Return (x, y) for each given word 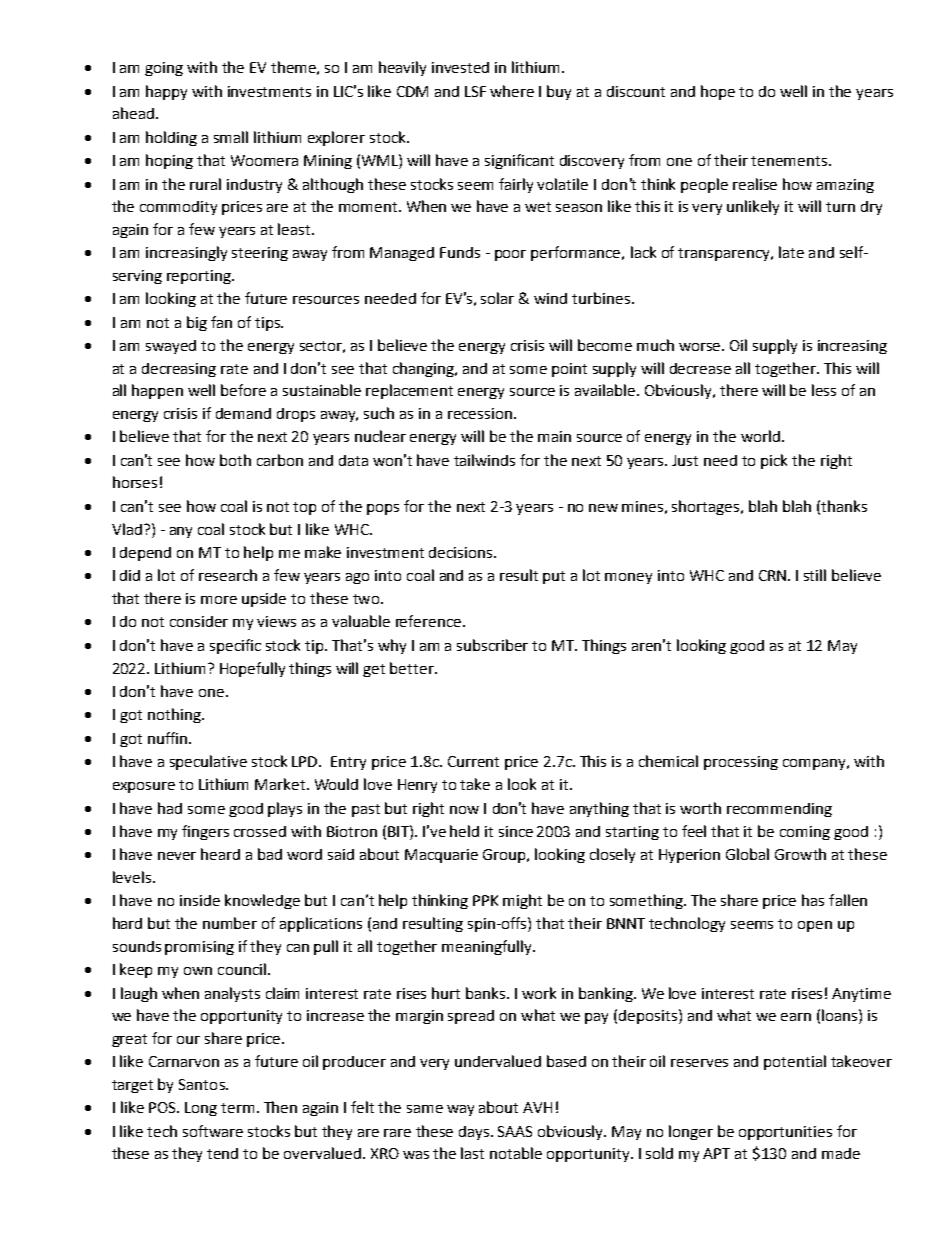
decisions (462, 552)
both (235, 460)
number (230, 923)
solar (497, 298)
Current (473, 761)
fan (221, 322)
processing (741, 763)
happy (166, 92)
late (791, 252)
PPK (485, 900)
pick (774, 461)
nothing (175, 715)
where (512, 91)
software (213, 1131)
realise (755, 184)
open (815, 926)
